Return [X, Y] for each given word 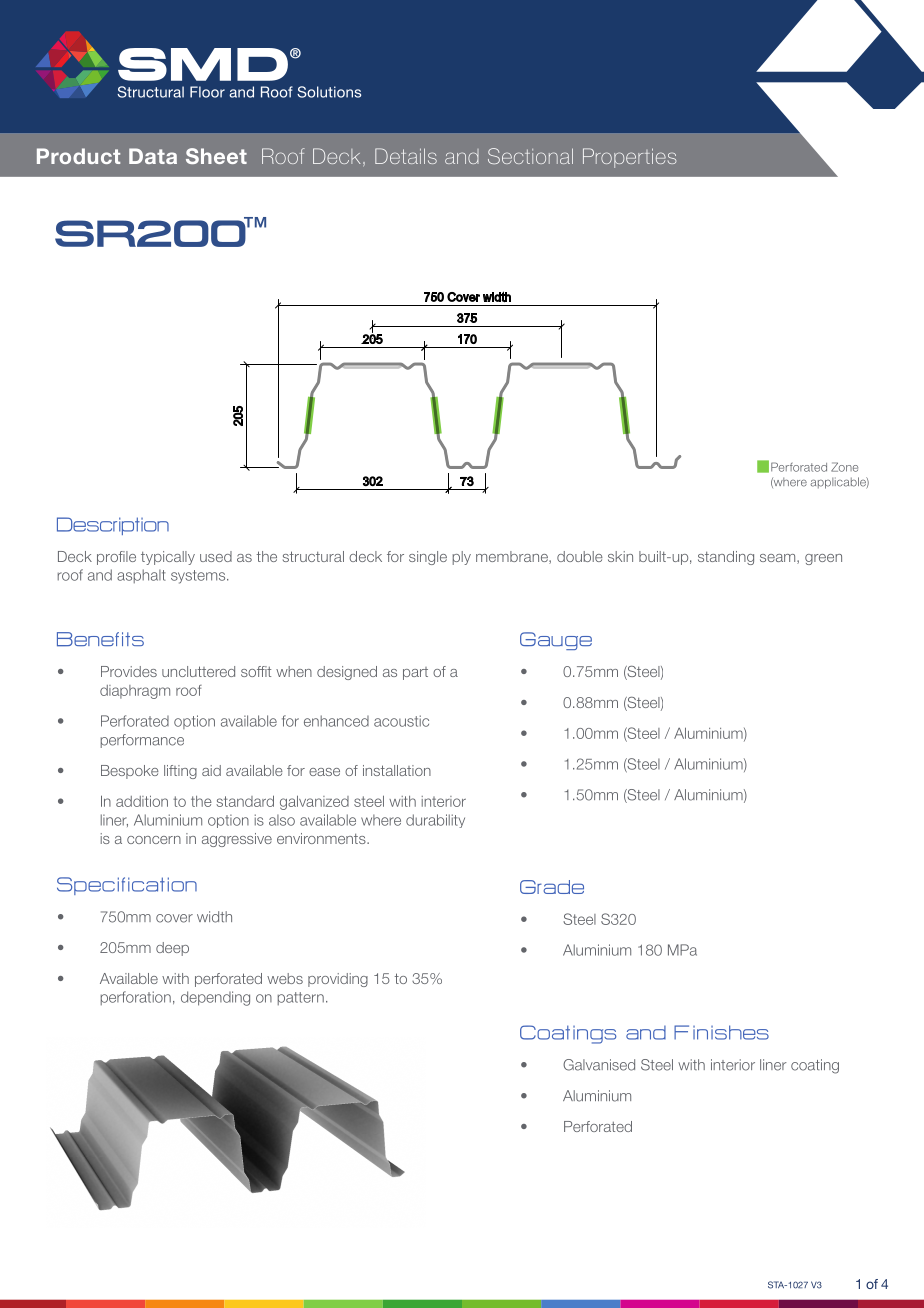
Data [153, 156]
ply [462, 558]
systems [199, 577]
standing [726, 558]
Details [406, 156]
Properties [629, 158]
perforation [136, 998]
